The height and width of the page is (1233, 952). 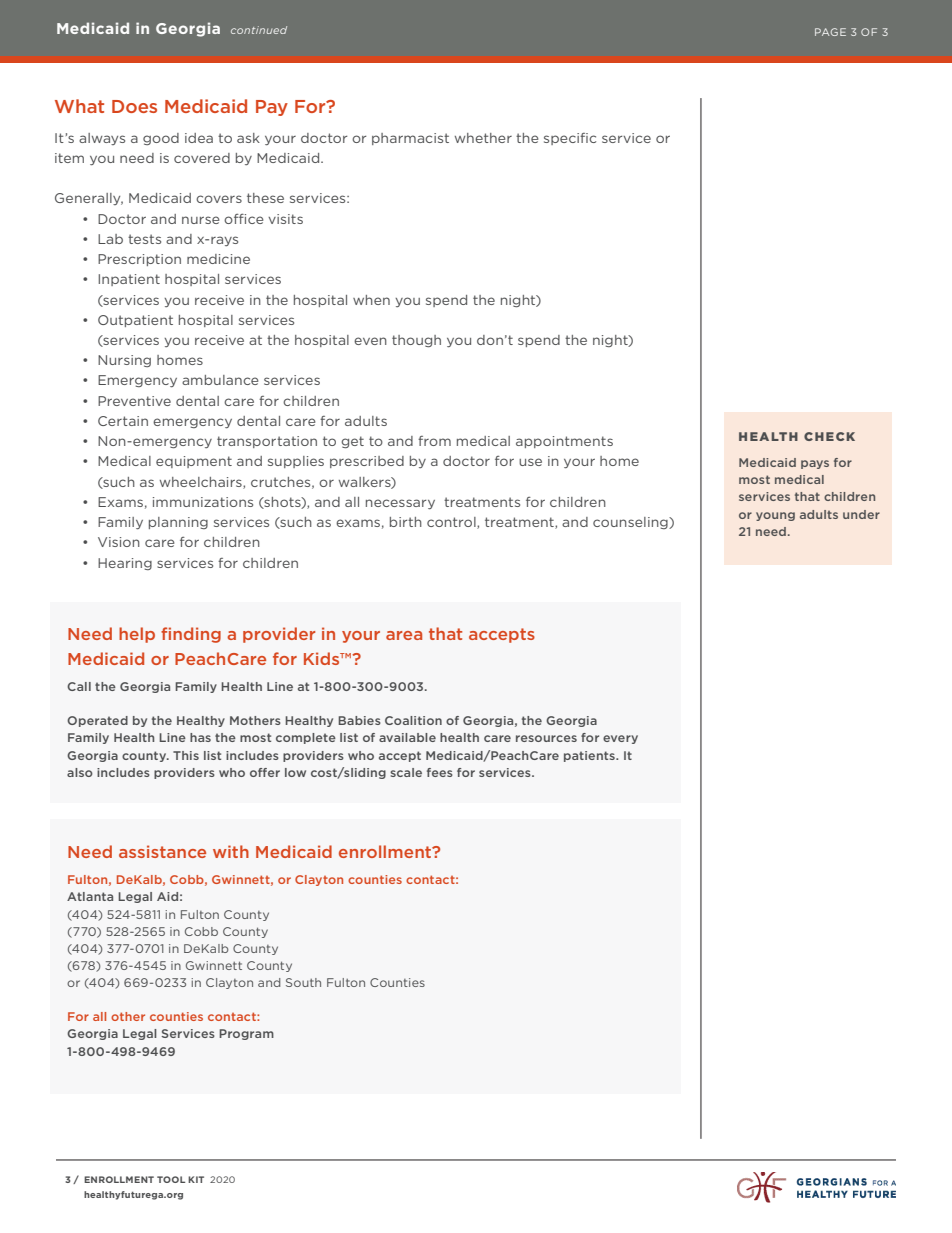 I want to click on every, so click(x=620, y=739).
